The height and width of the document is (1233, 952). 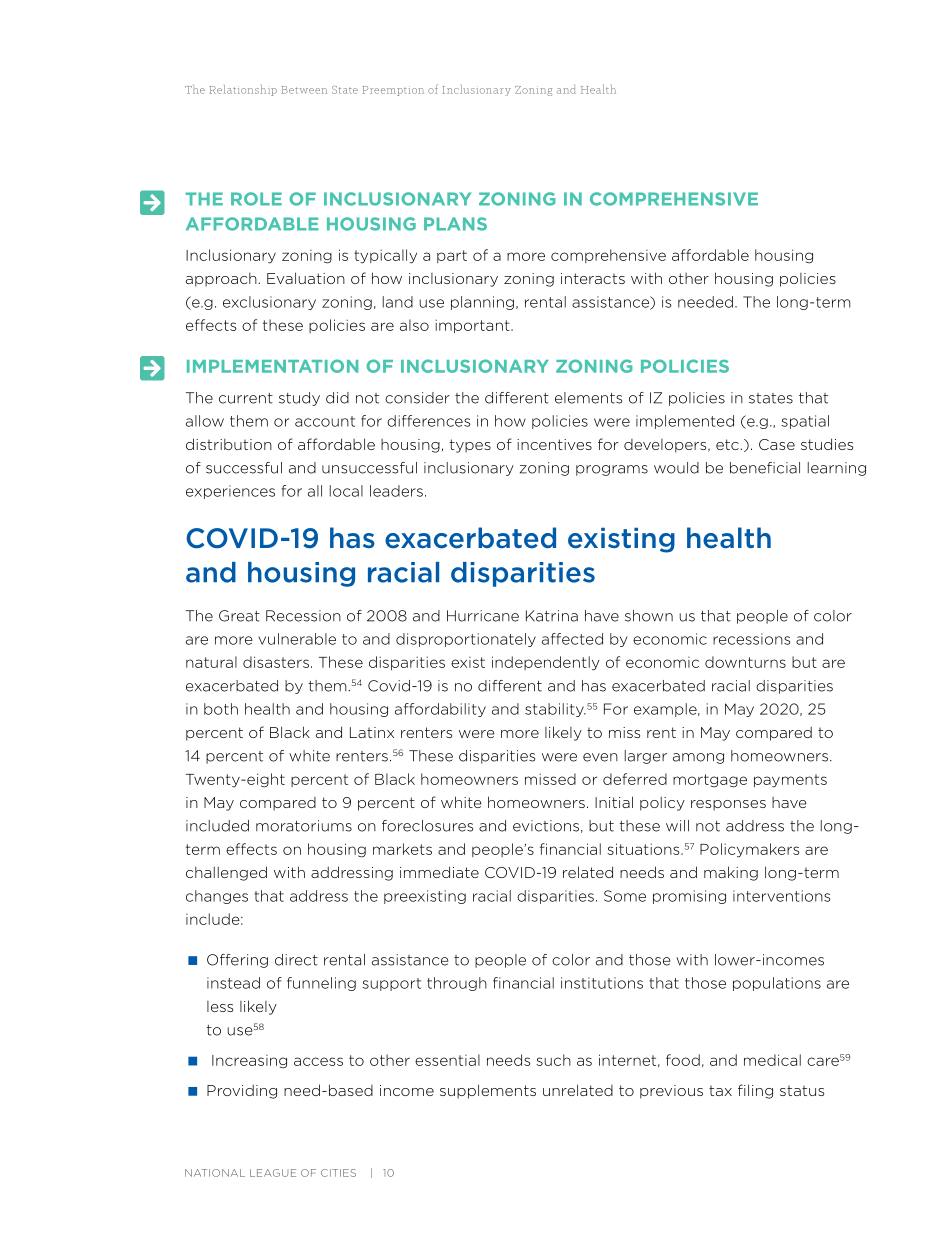 What do you see at coordinates (552, 616) in the document?
I see `Katrina` at bounding box center [552, 616].
